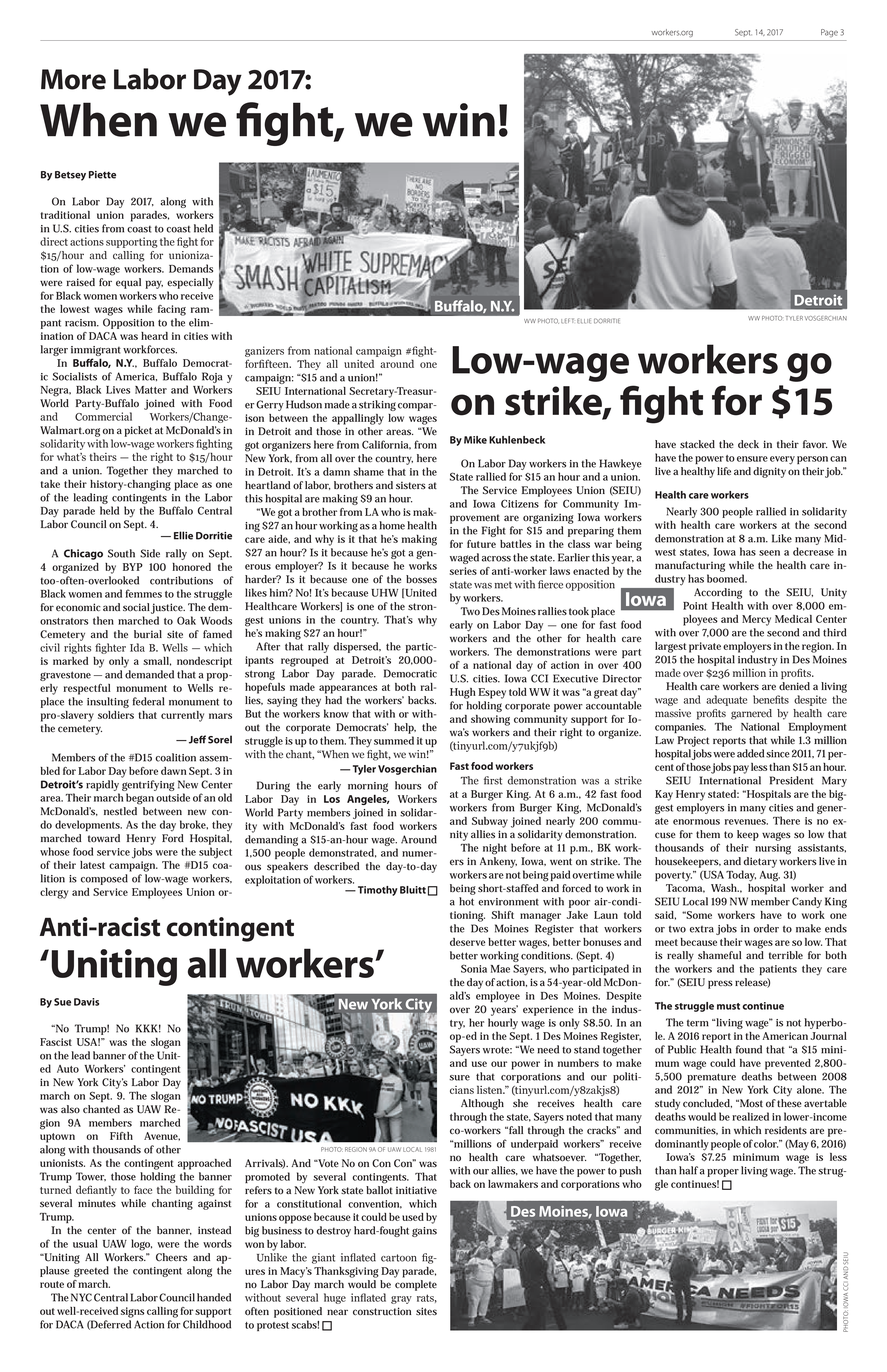 The width and height of the page is (887, 1372). Describe the element at coordinates (688, 1170) in the page. I see `half` at that location.
